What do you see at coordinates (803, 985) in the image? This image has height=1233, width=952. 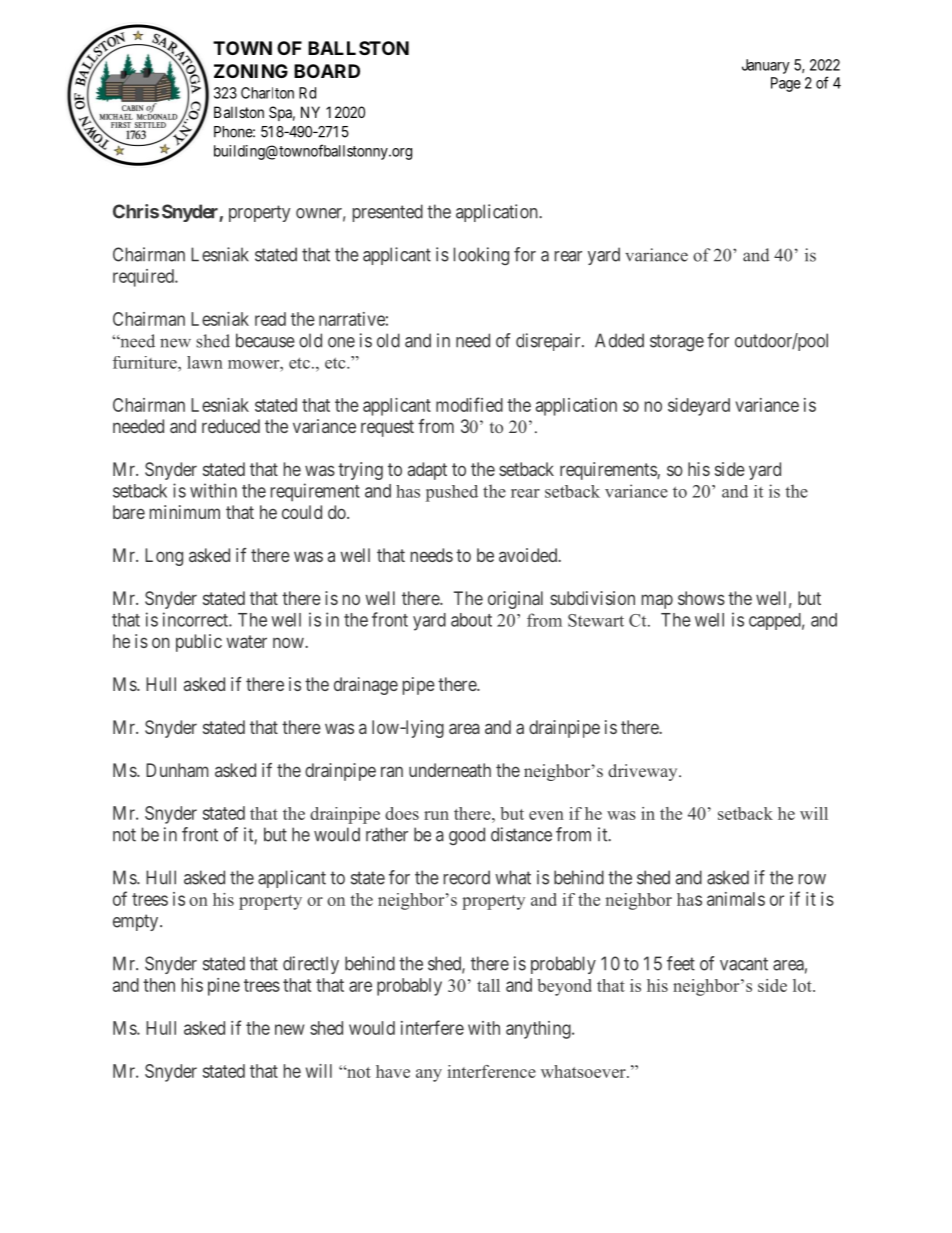 I see `lot` at bounding box center [803, 985].
